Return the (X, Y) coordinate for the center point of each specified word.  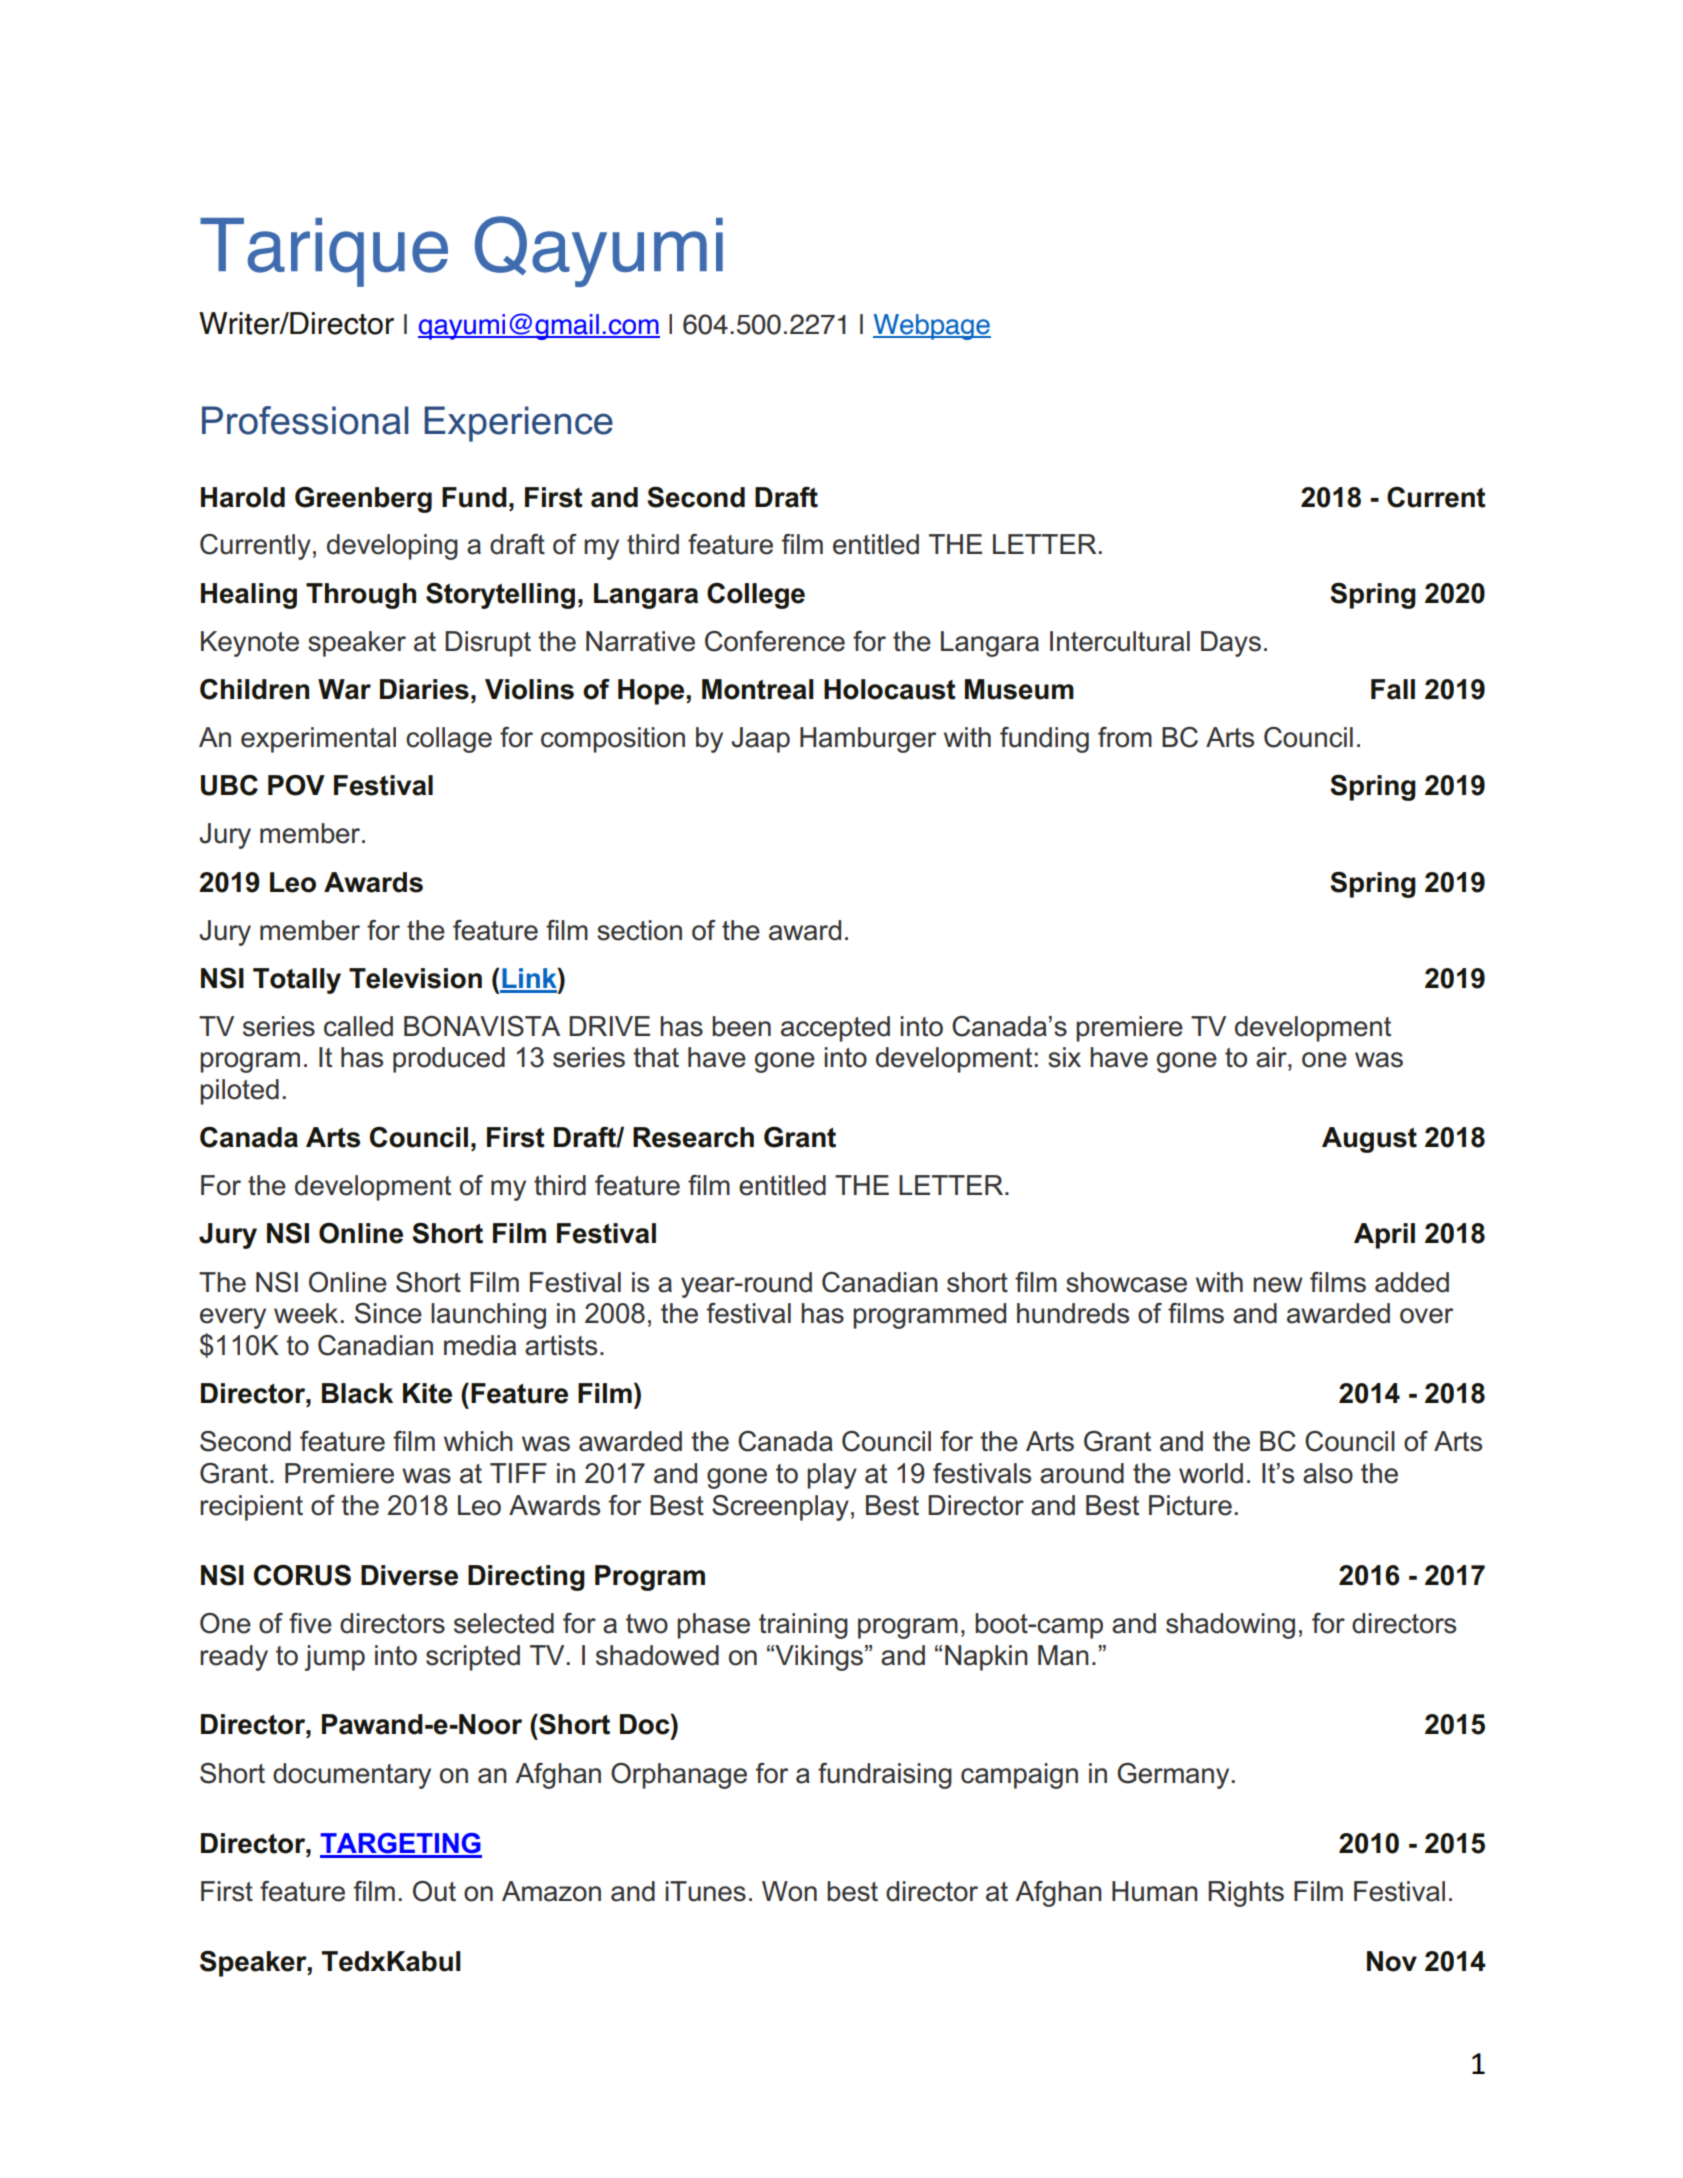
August (1369, 1140)
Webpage (932, 327)
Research (693, 1137)
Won (789, 1891)
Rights (1246, 1894)
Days (1231, 644)
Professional (305, 420)
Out (434, 1891)
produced (449, 1060)
